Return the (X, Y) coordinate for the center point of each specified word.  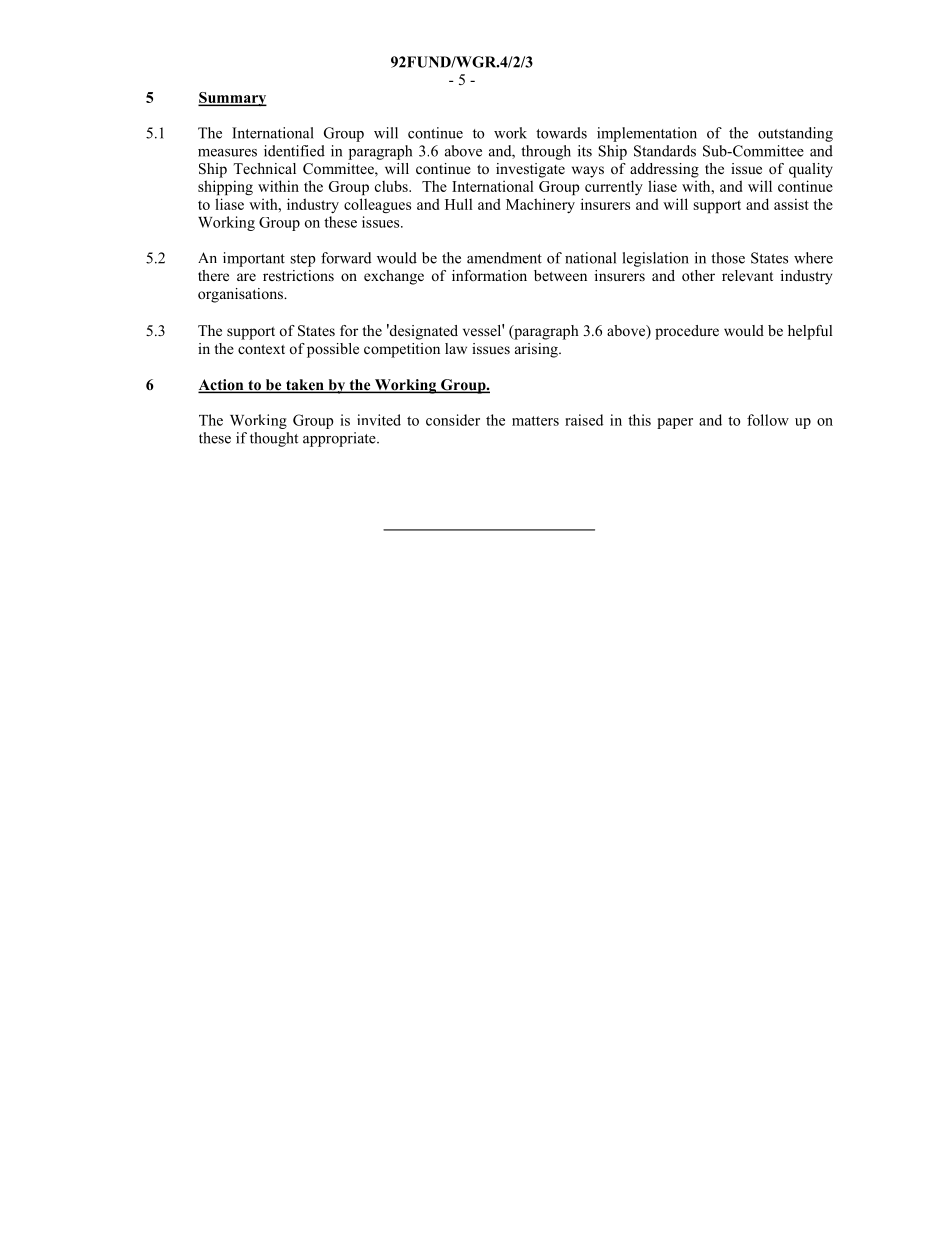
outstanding (795, 134)
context (261, 349)
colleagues (377, 205)
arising (537, 350)
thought (274, 439)
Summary (232, 99)
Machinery (540, 205)
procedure (687, 332)
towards (561, 133)
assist (791, 204)
